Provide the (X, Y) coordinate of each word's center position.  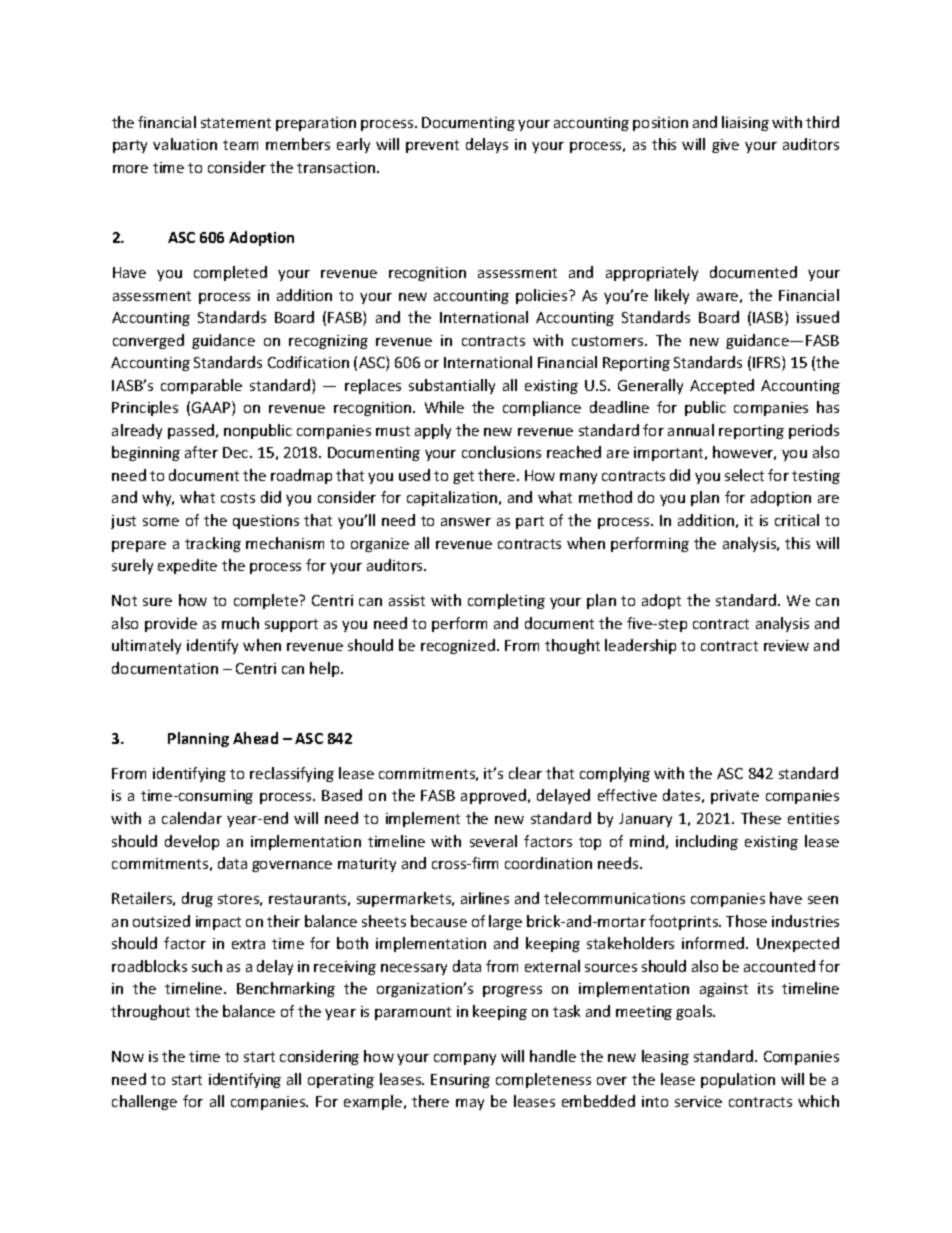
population (738, 1080)
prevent (432, 146)
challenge (144, 1102)
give (725, 146)
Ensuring (460, 1081)
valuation (185, 144)
